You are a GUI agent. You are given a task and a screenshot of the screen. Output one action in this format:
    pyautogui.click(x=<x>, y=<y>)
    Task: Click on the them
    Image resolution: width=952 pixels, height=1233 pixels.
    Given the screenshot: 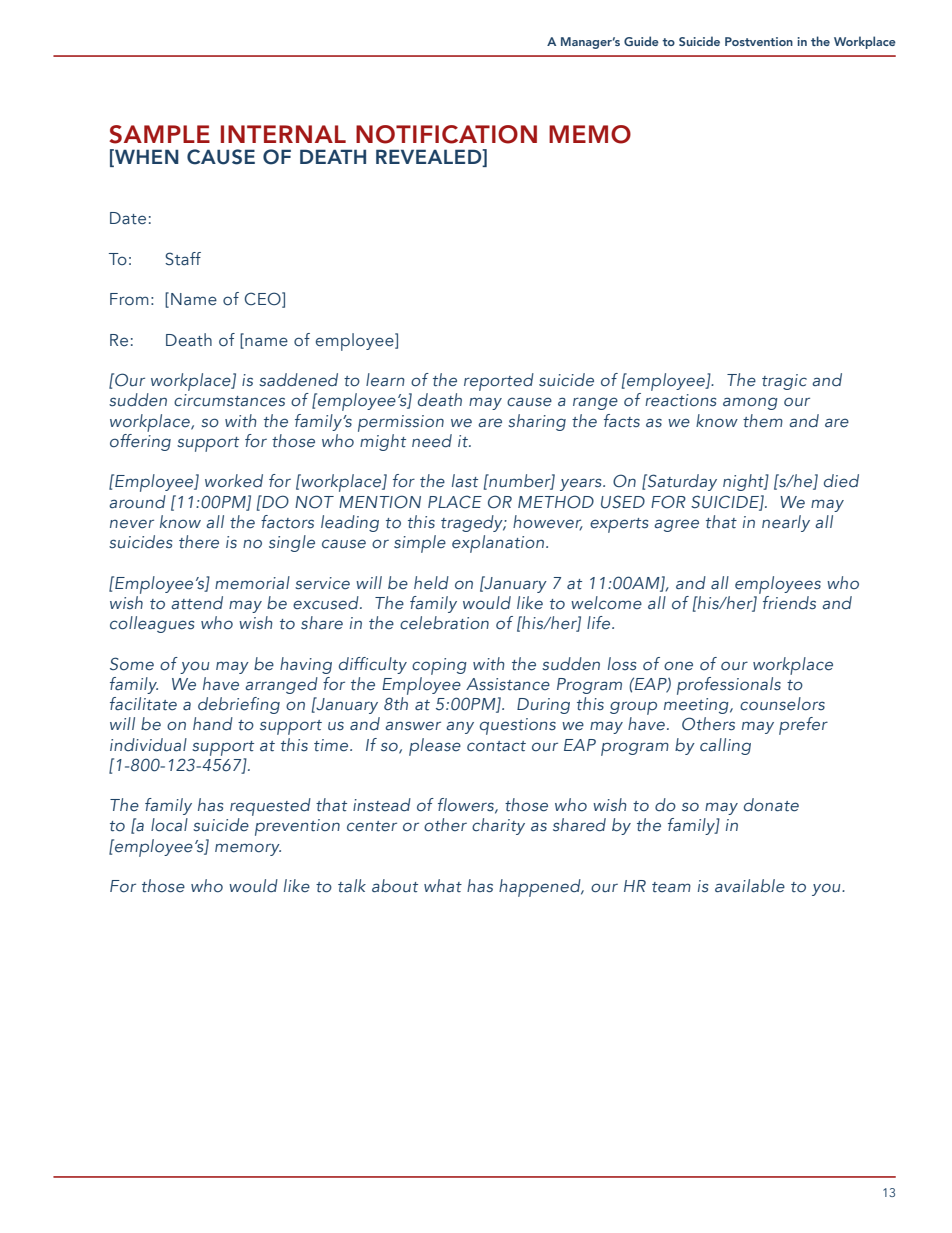 What is the action you would take?
    pyautogui.click(x=763, y=421)
